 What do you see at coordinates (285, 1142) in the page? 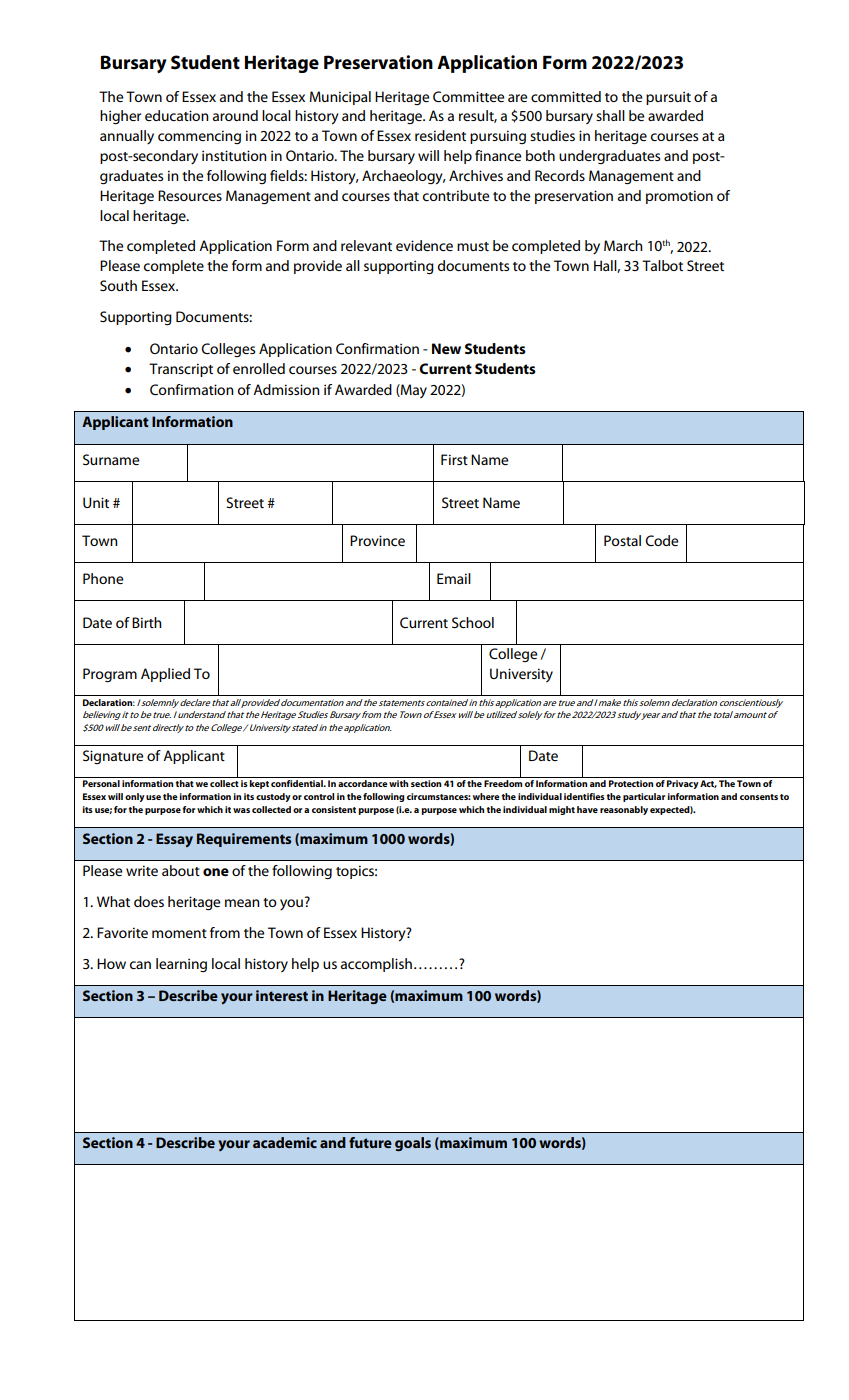
I see `academic` at bounding box center [285, 1142].
